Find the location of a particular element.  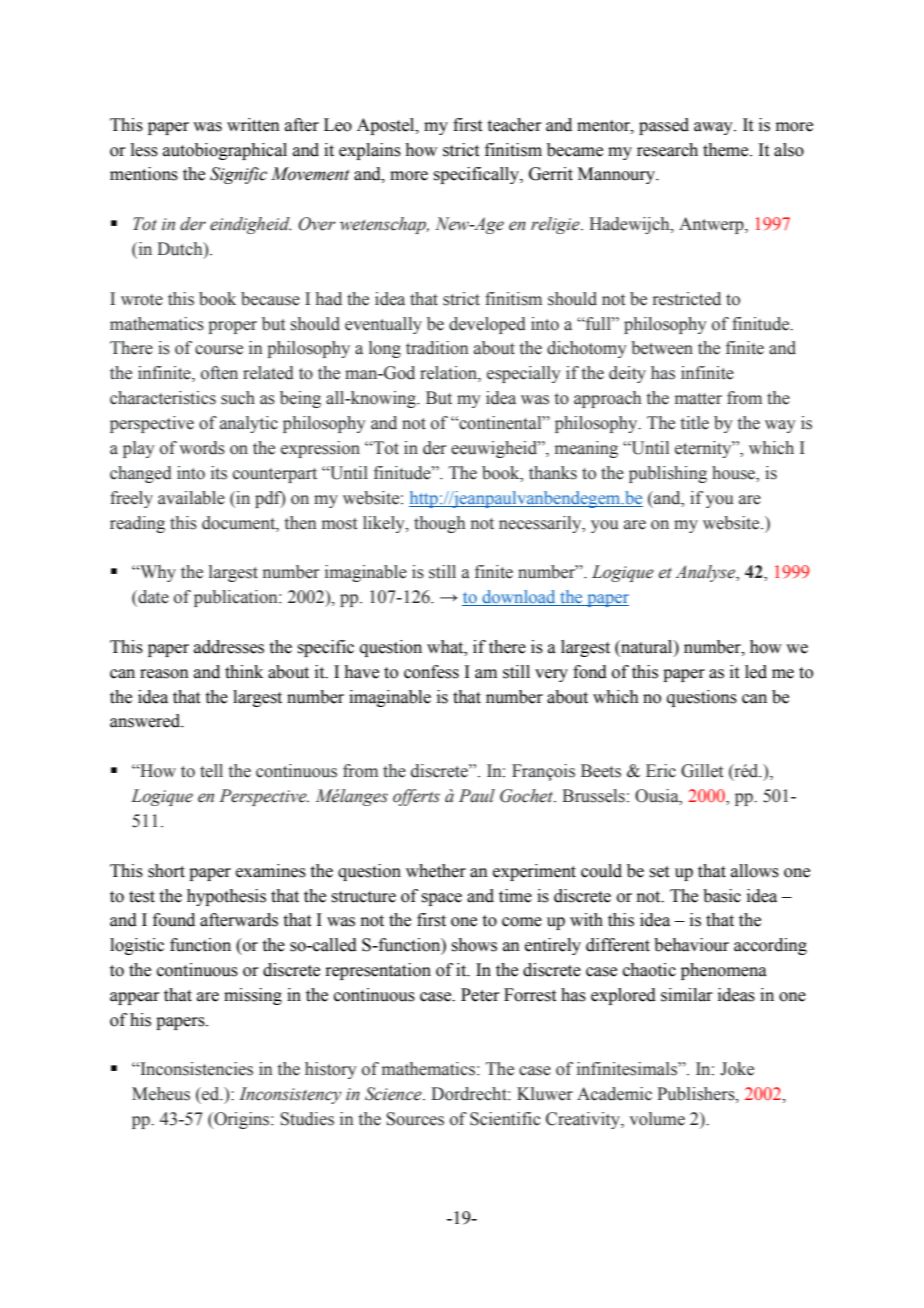

Joke is located at coordinates (737, 1069).
